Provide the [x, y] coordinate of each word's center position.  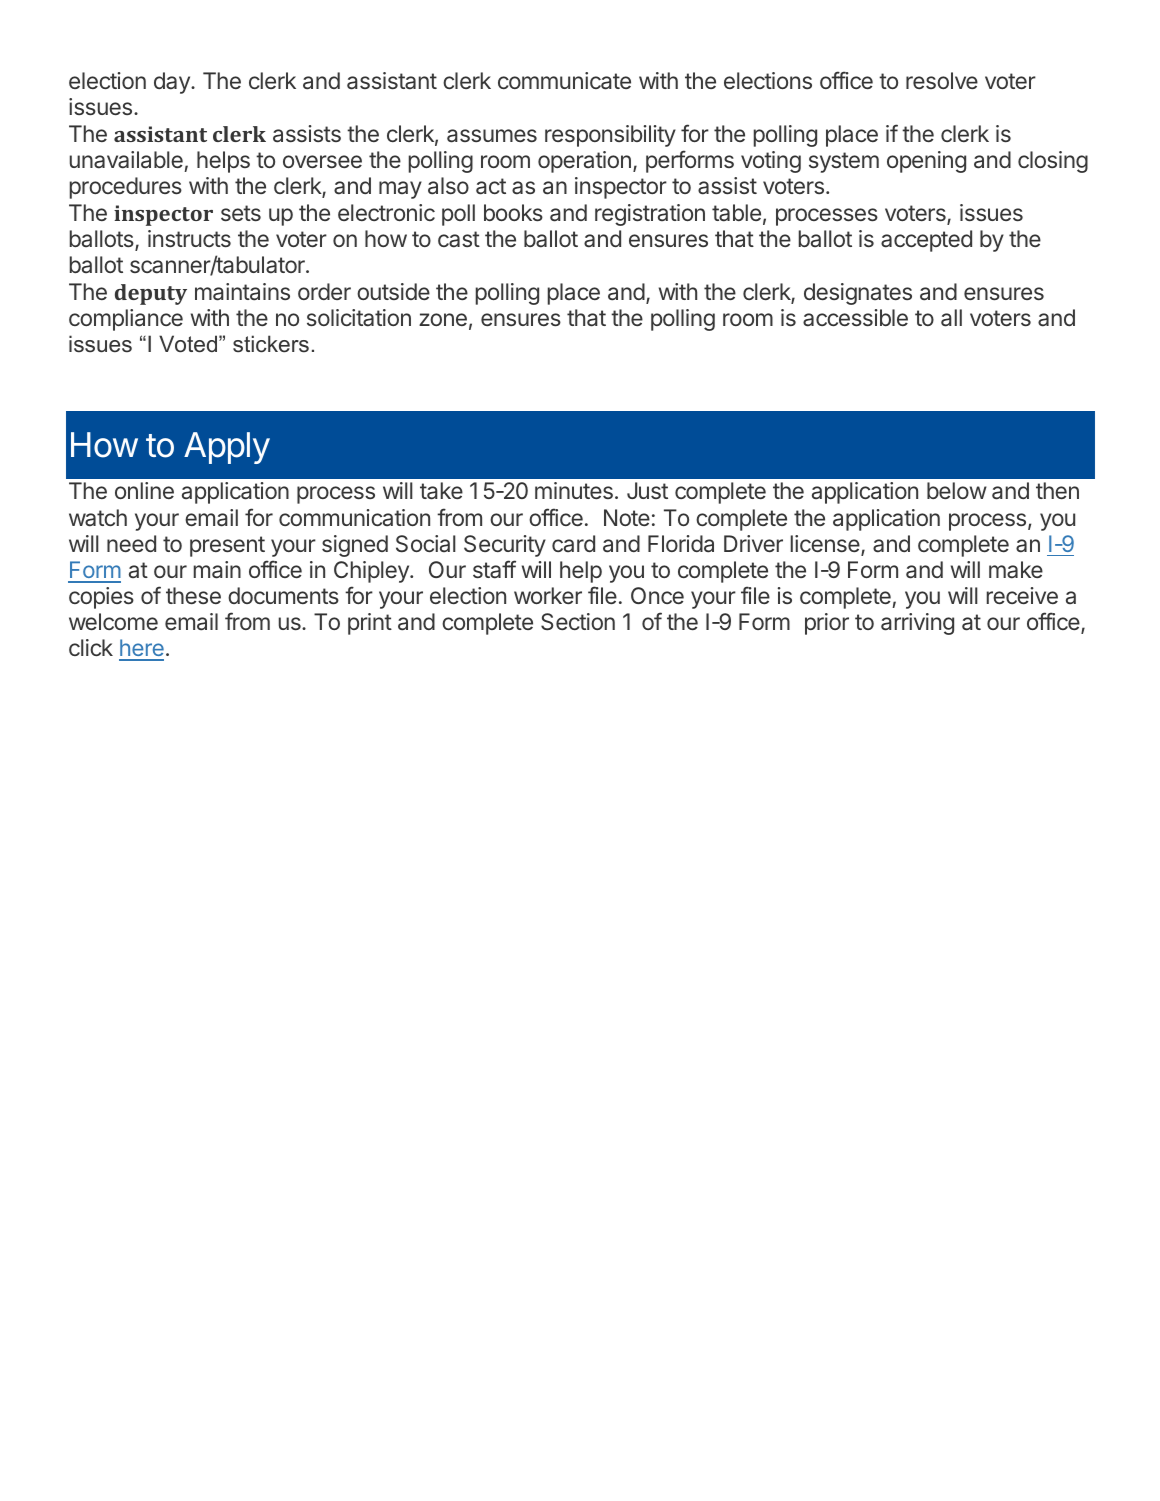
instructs [189, 238]
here [141, 649]
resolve [942, 80]
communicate [564, 81]
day [173, 83]
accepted [926, 241]
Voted [189, 344]
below [957, 490]
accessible [855, 318]
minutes [574, 490]
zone [443, 319]
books [513, 212]
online [144, 490]
